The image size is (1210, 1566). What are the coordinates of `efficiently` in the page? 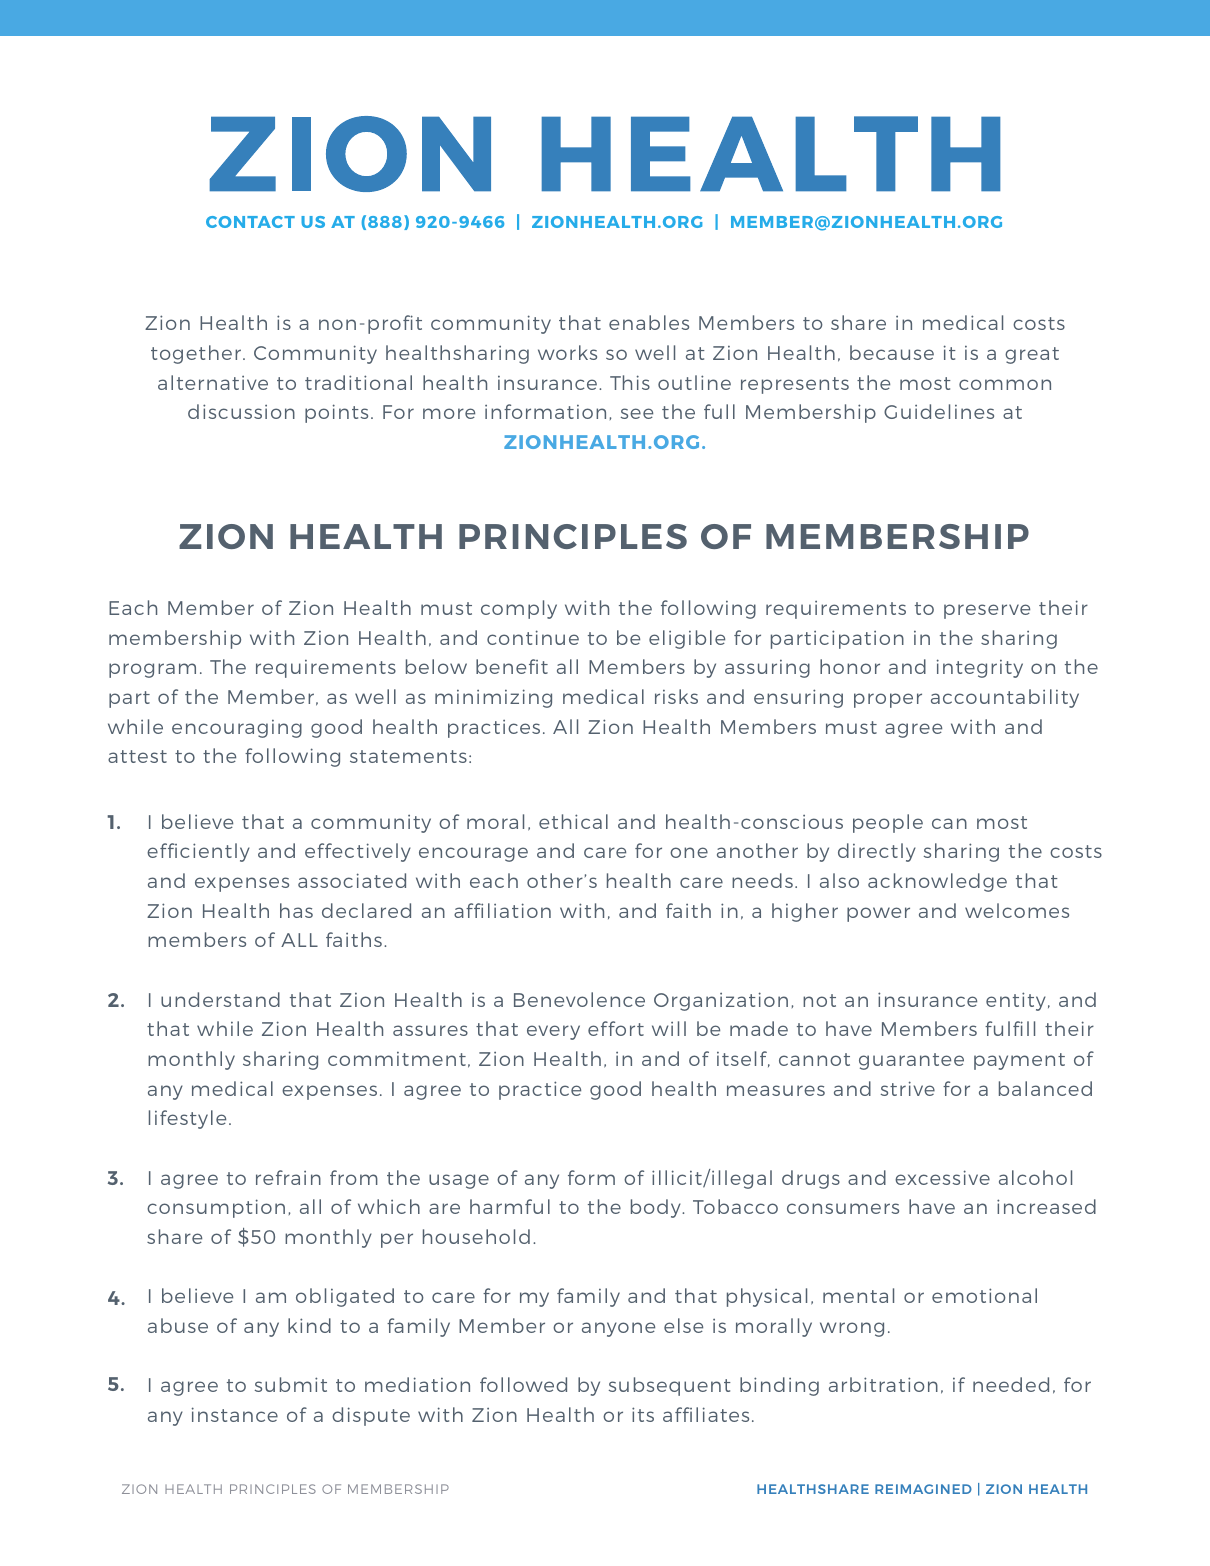 It's located at (198, 852).
